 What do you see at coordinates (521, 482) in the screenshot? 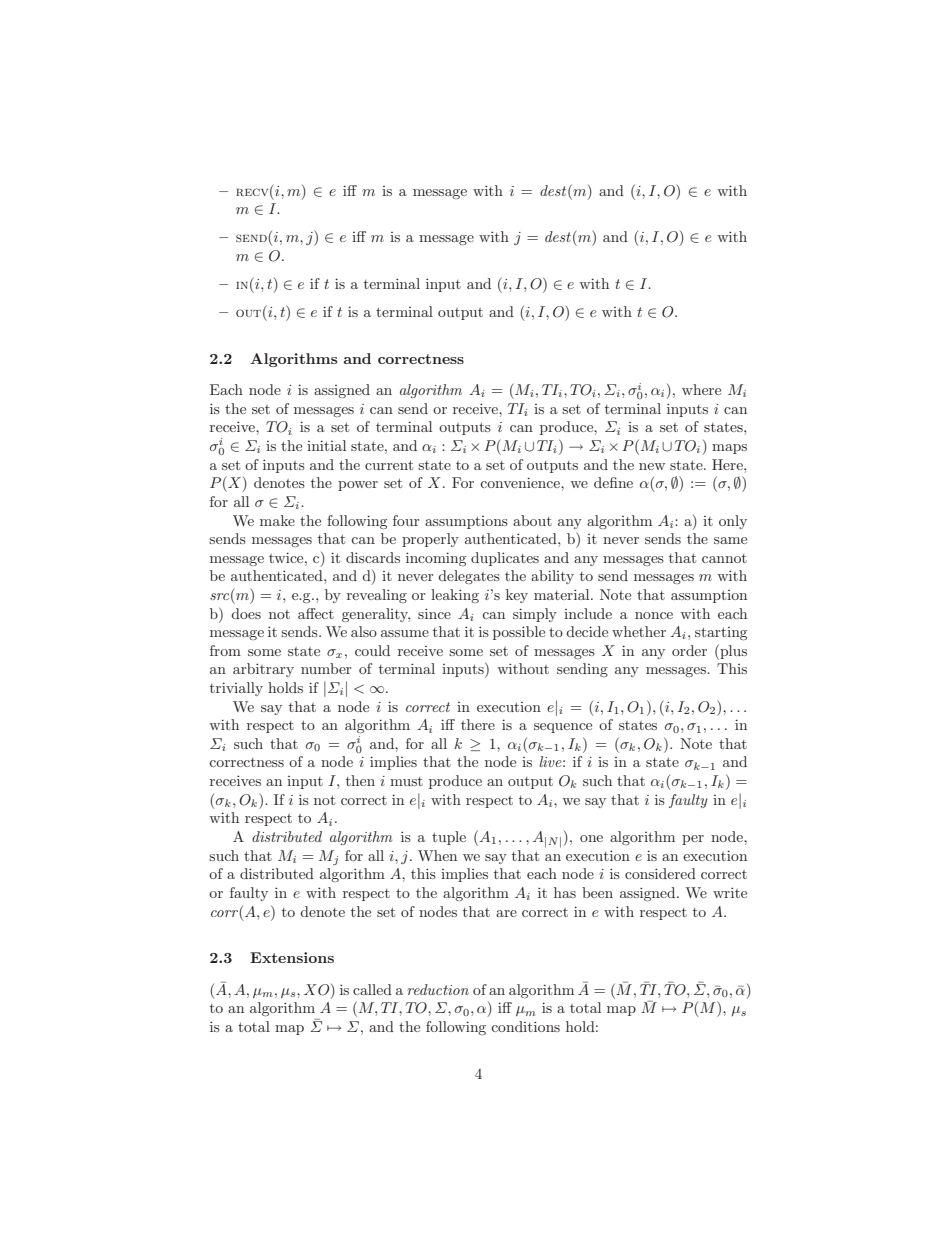
I see `convenience` at bounding box center [521, 482].
